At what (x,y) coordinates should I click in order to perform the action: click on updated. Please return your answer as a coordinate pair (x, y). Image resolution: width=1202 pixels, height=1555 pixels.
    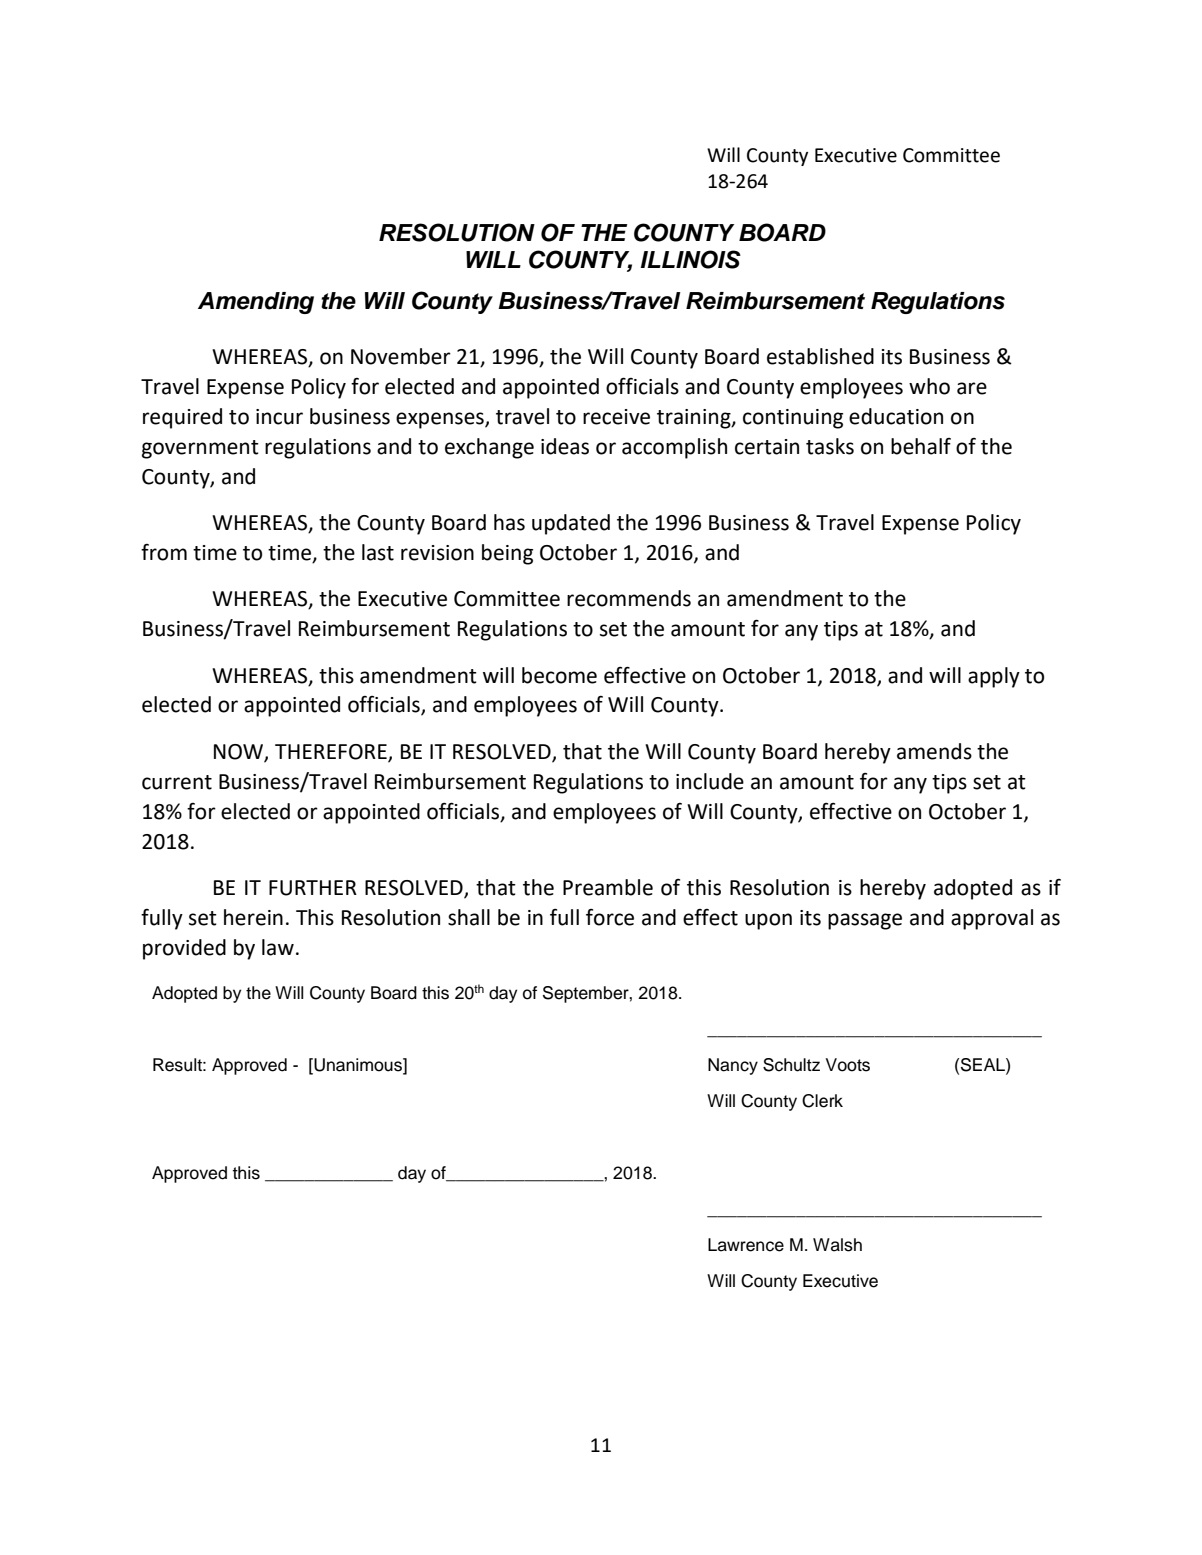
    Looking at the image, I should click on (571, 524).
